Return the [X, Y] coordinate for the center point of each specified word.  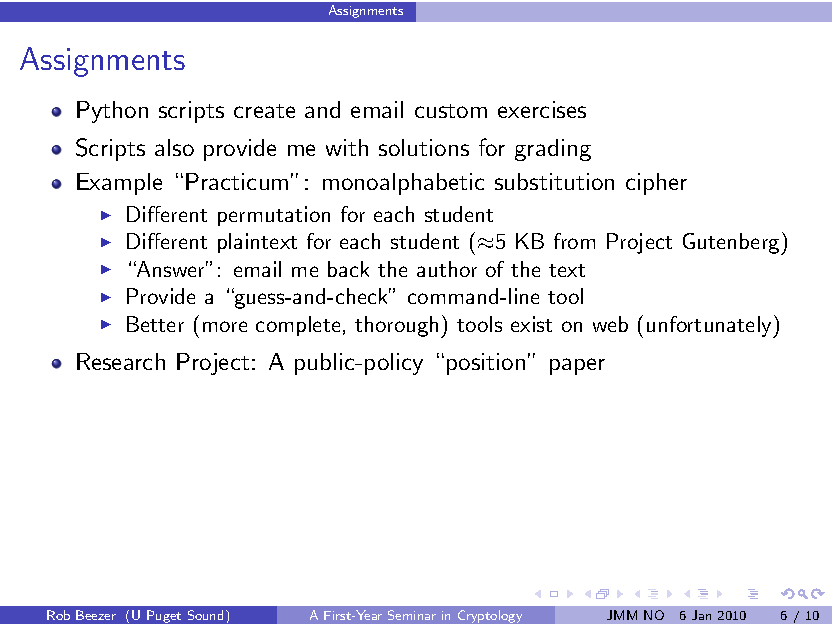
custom [451, 111]
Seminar [412, 615]
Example [119, 184]
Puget [164, 616]
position [486, 364]
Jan [701, 615]
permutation [274, 216]
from [574, 241]
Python [112, 112]
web [610, 324]
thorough [396, 326]
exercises [542, 109]
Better [155, 324]
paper [577, 366]
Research [121, 361]
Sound [205, 615]
